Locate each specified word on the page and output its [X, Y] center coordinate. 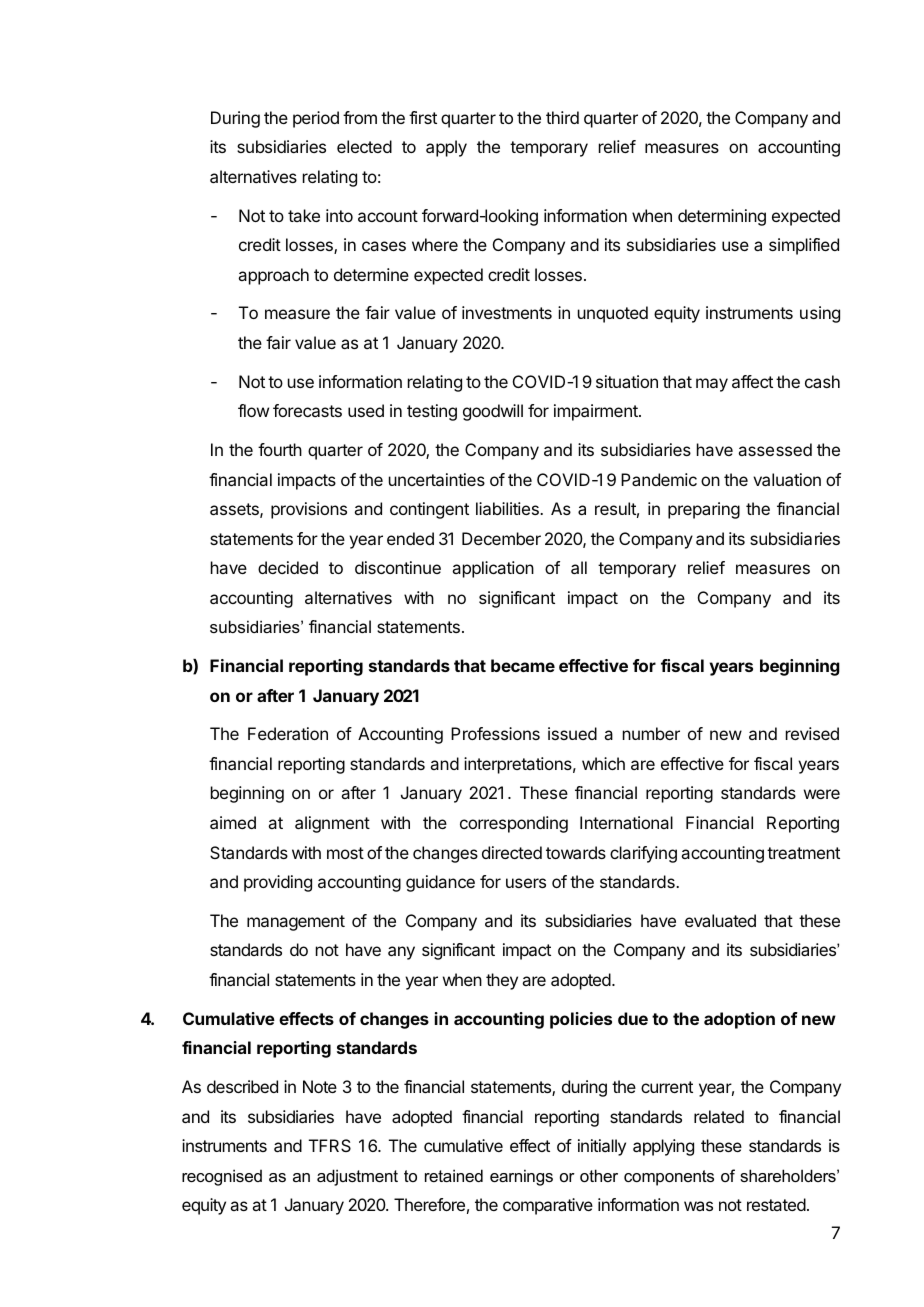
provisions [309, 510]
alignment [332, 824]
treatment [803, 853]
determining [722, 217]
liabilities [508, 508]
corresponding [514, 824]
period [316, 119]
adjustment [357, 1177]
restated [776, 1204]
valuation [787, 479]
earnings [521, 1177]
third [562, 117]
